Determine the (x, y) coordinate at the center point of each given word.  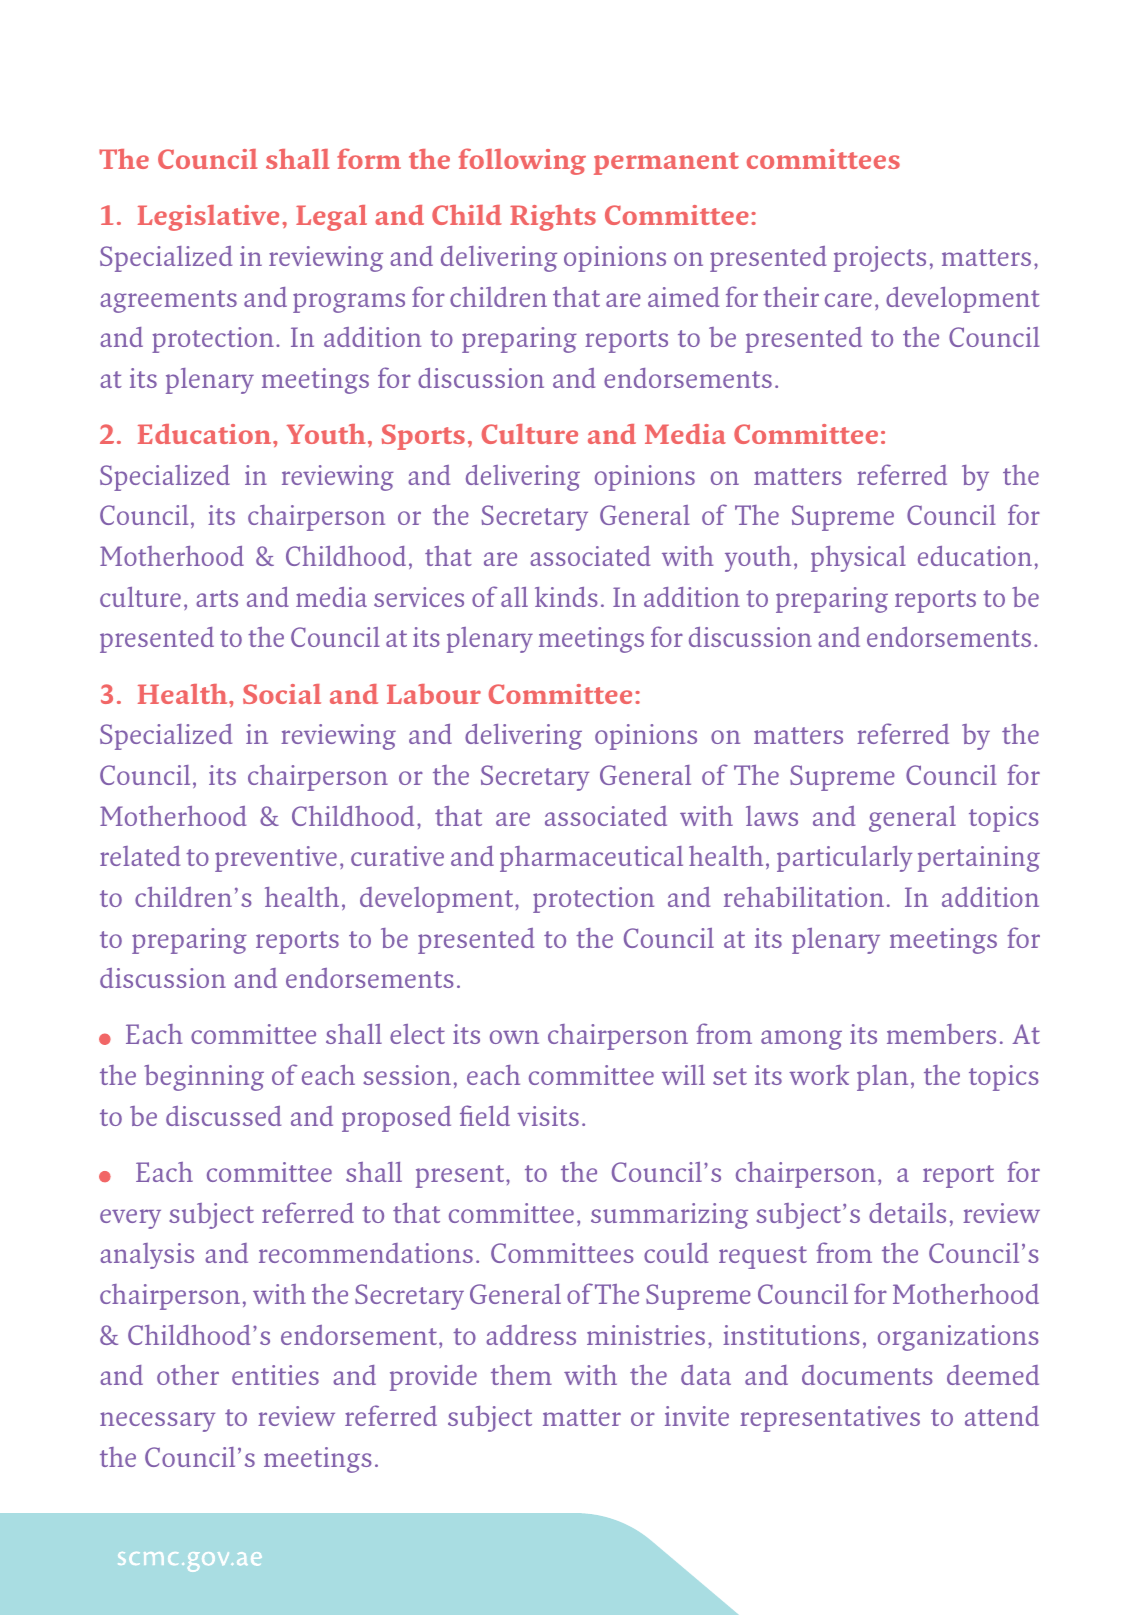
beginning (204, 1078)
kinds (566, 597)
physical (858, 559)
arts (217, 598)
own (514, 1037)
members (941, 1034)
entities (275, 1375)
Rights (553, 218)
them (521, 1375)
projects (880, 259)
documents (867, 1375)
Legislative (208, 218)
